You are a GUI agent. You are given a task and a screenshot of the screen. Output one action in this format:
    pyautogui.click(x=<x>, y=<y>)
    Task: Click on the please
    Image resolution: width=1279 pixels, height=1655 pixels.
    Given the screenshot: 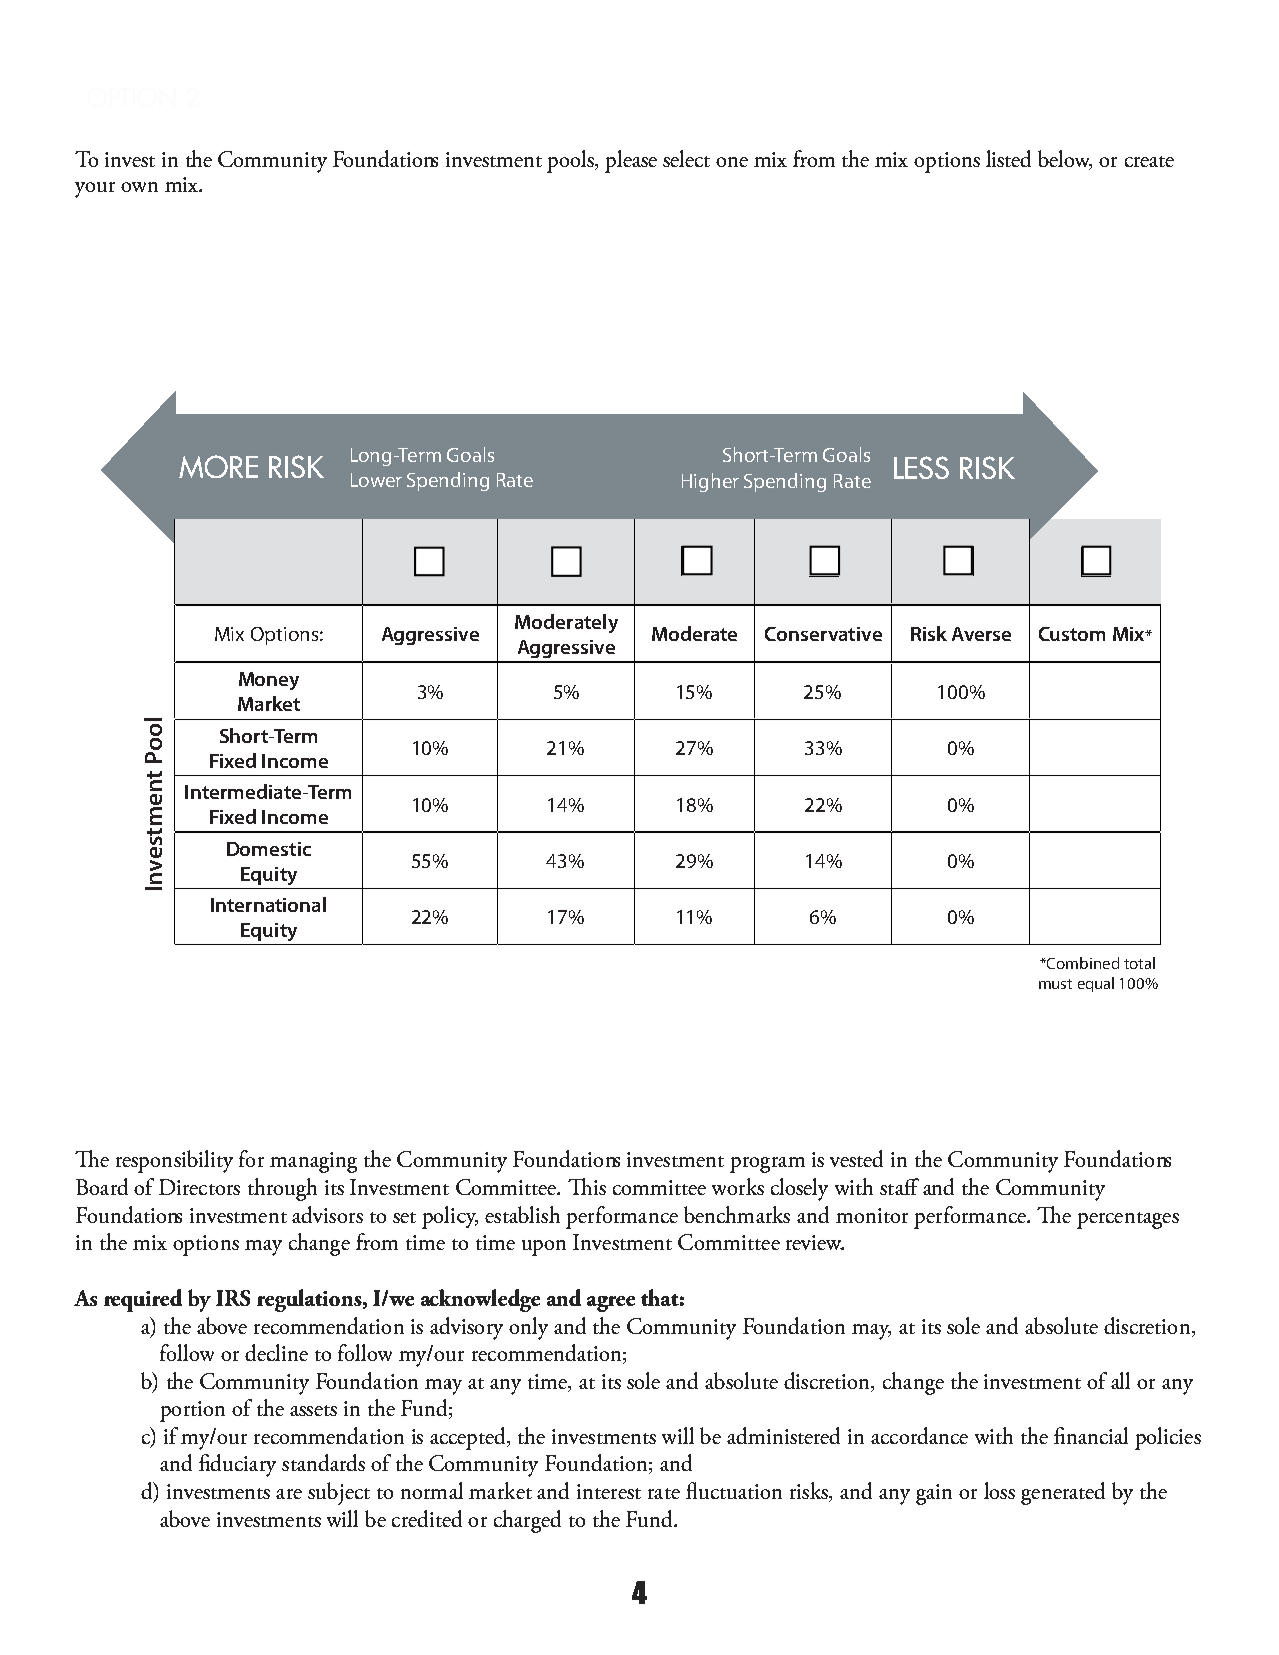 What is the action you would take?
    pyautogui.click(x=631, y=161)
